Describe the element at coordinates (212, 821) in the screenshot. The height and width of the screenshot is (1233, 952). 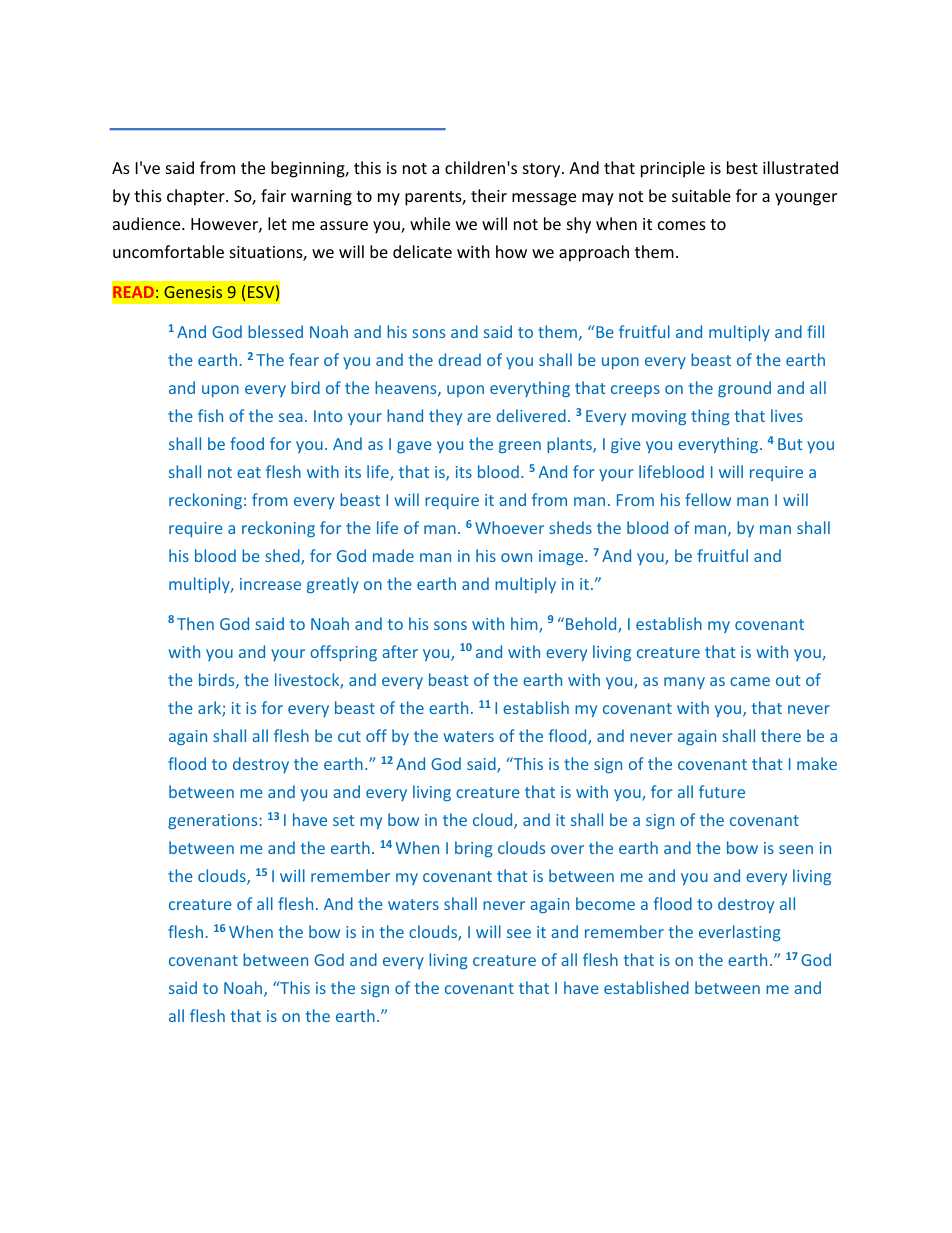
I see `generations` at that location.
